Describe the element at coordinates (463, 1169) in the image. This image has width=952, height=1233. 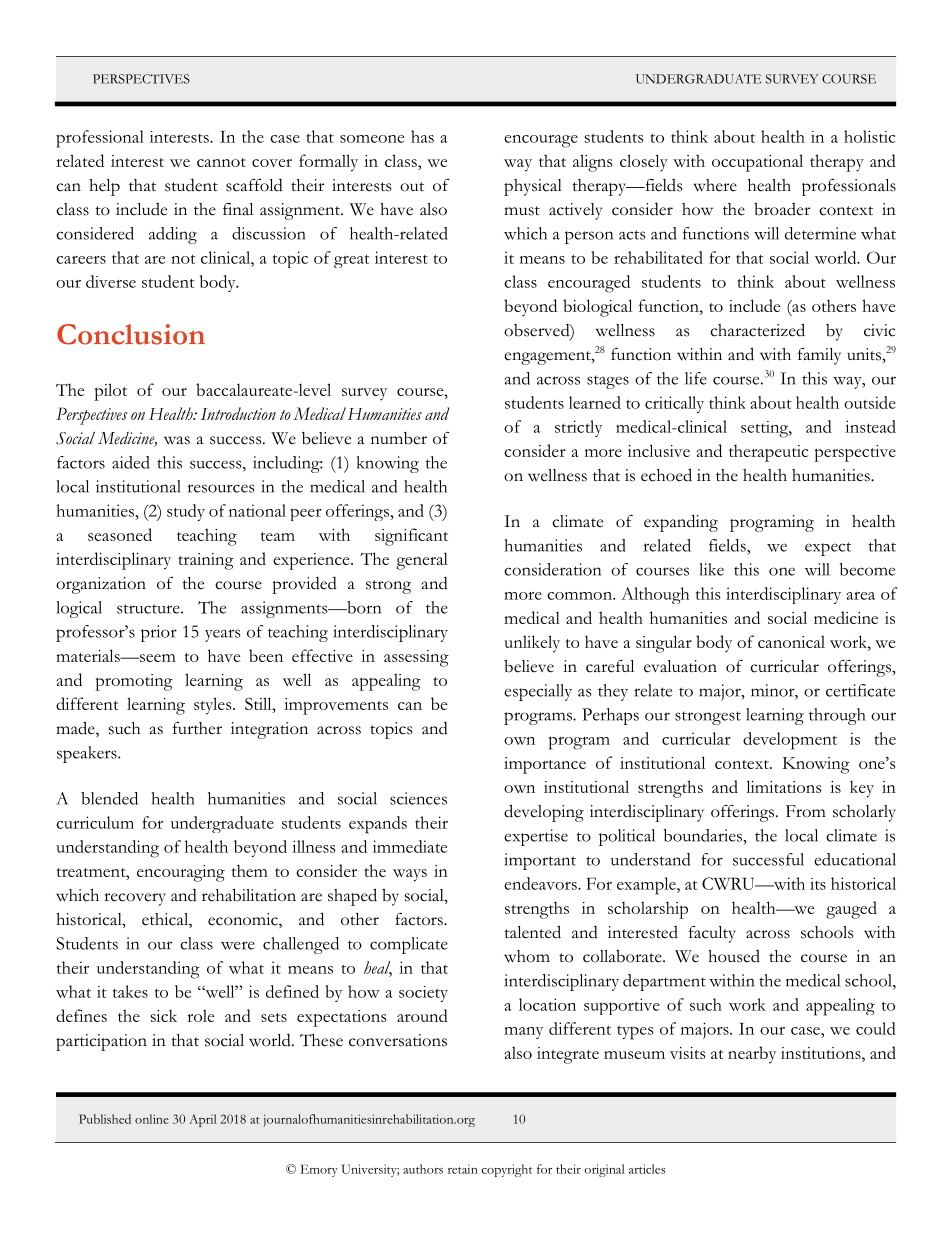
I see `retain` at that location.
